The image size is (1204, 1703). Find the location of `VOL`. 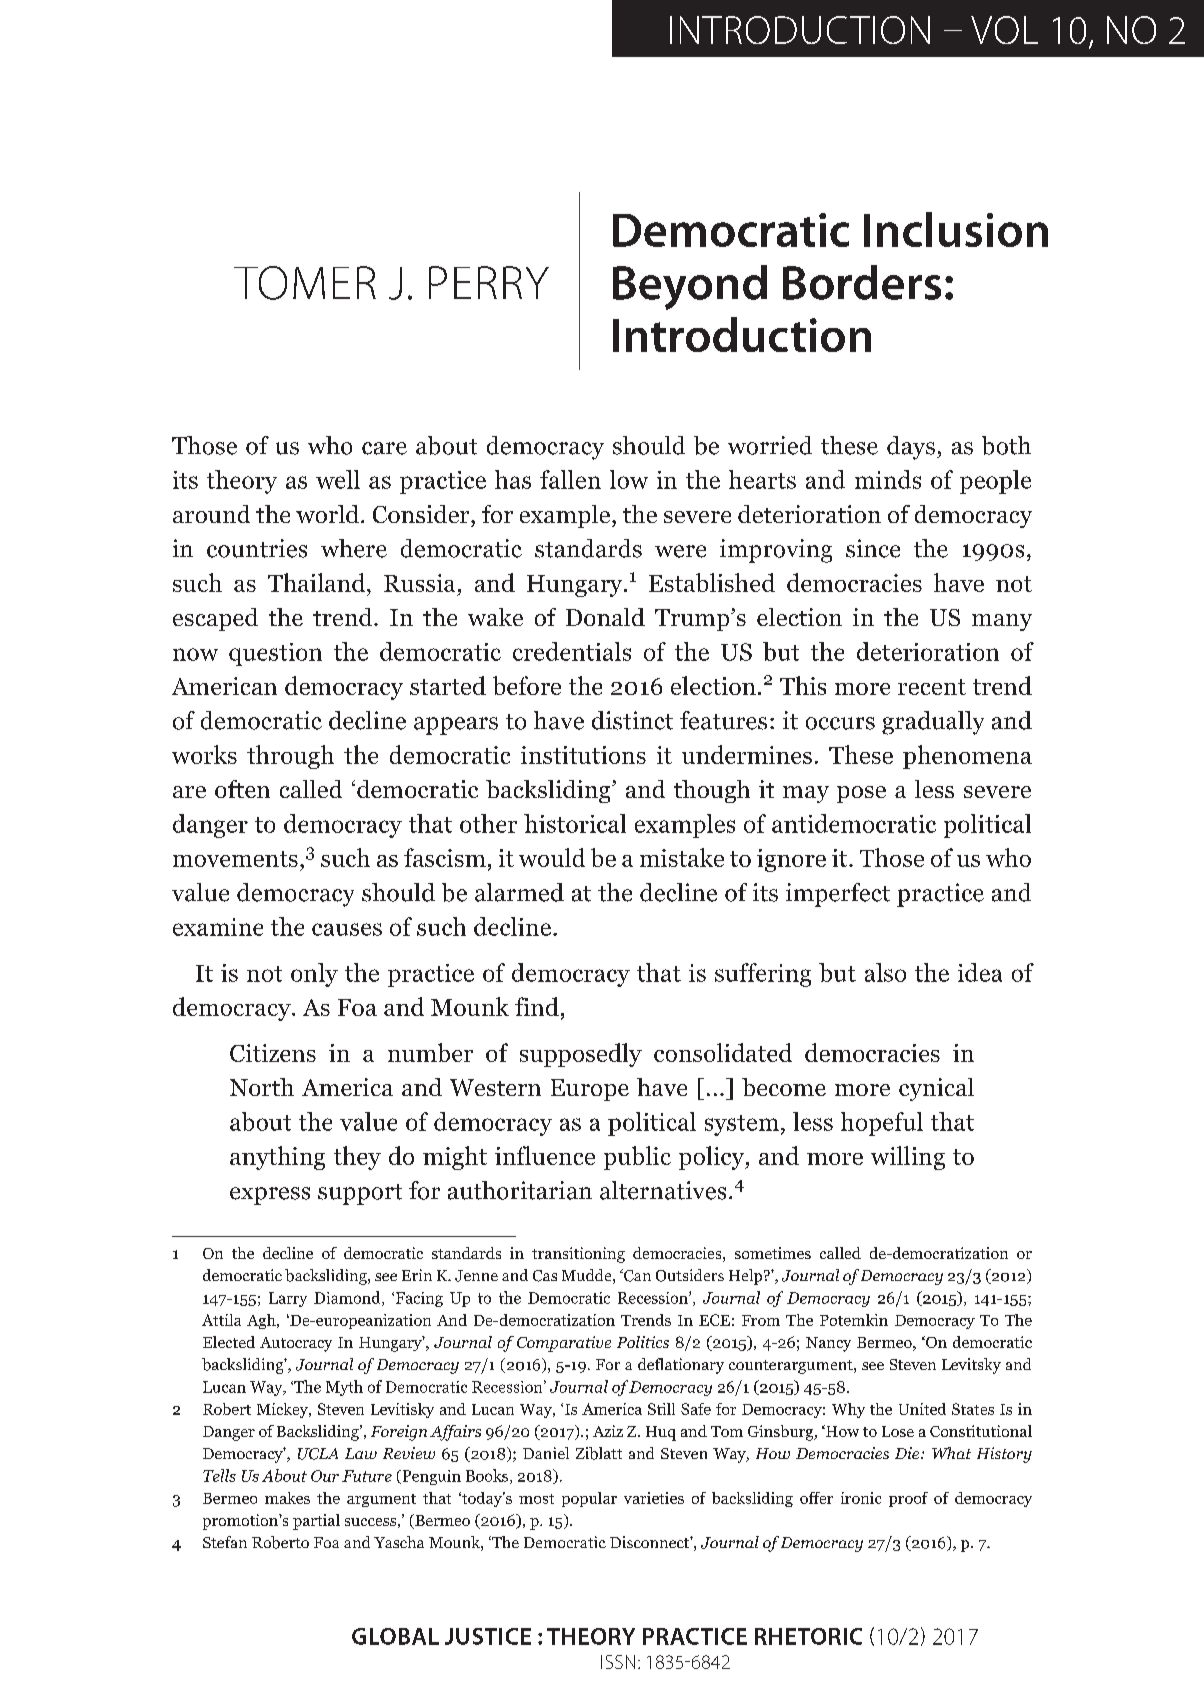

VOL is located at coordinates (1004, 30).
